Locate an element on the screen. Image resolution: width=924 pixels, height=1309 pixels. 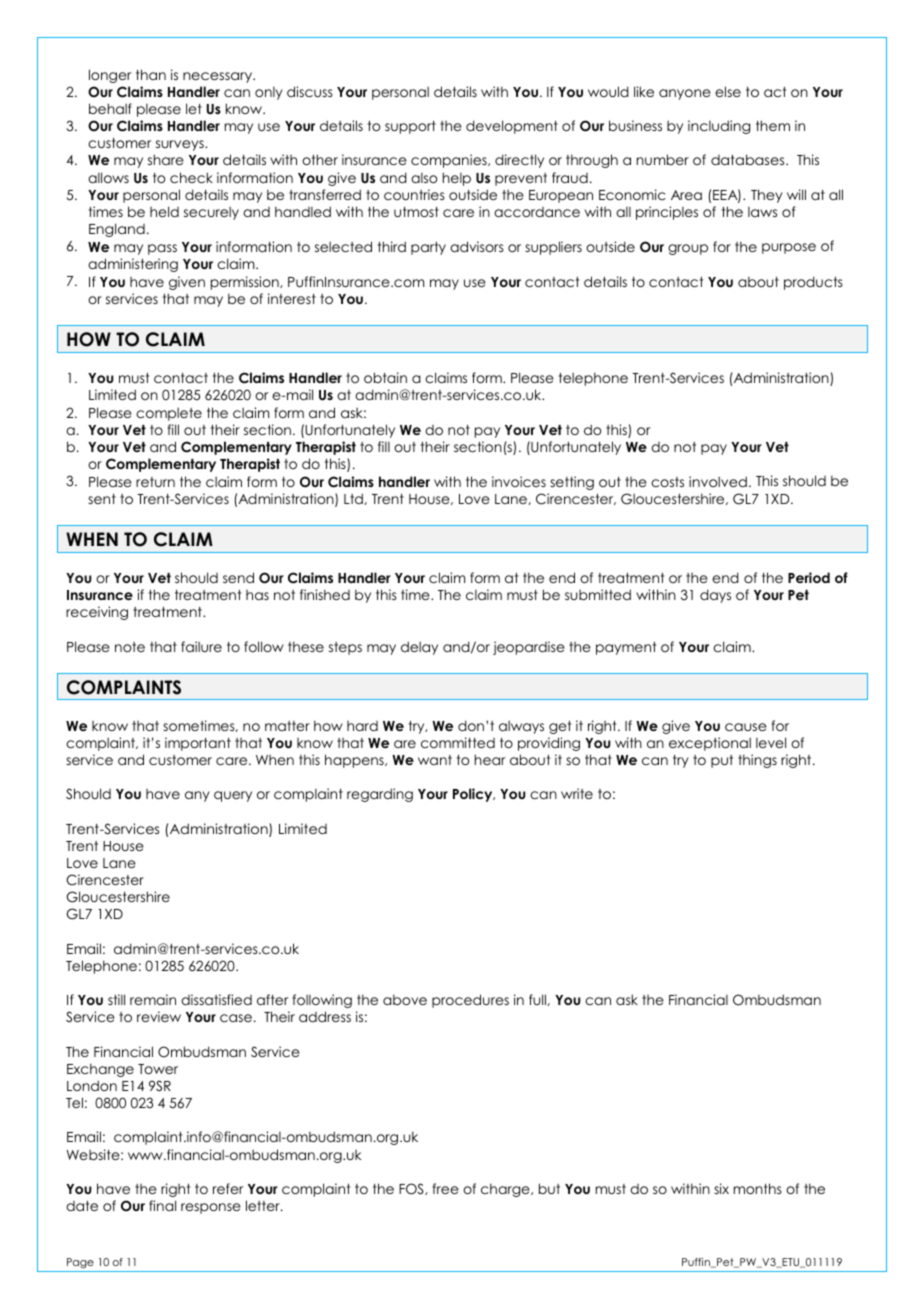
Policy is located at coordinates (474, 795).
